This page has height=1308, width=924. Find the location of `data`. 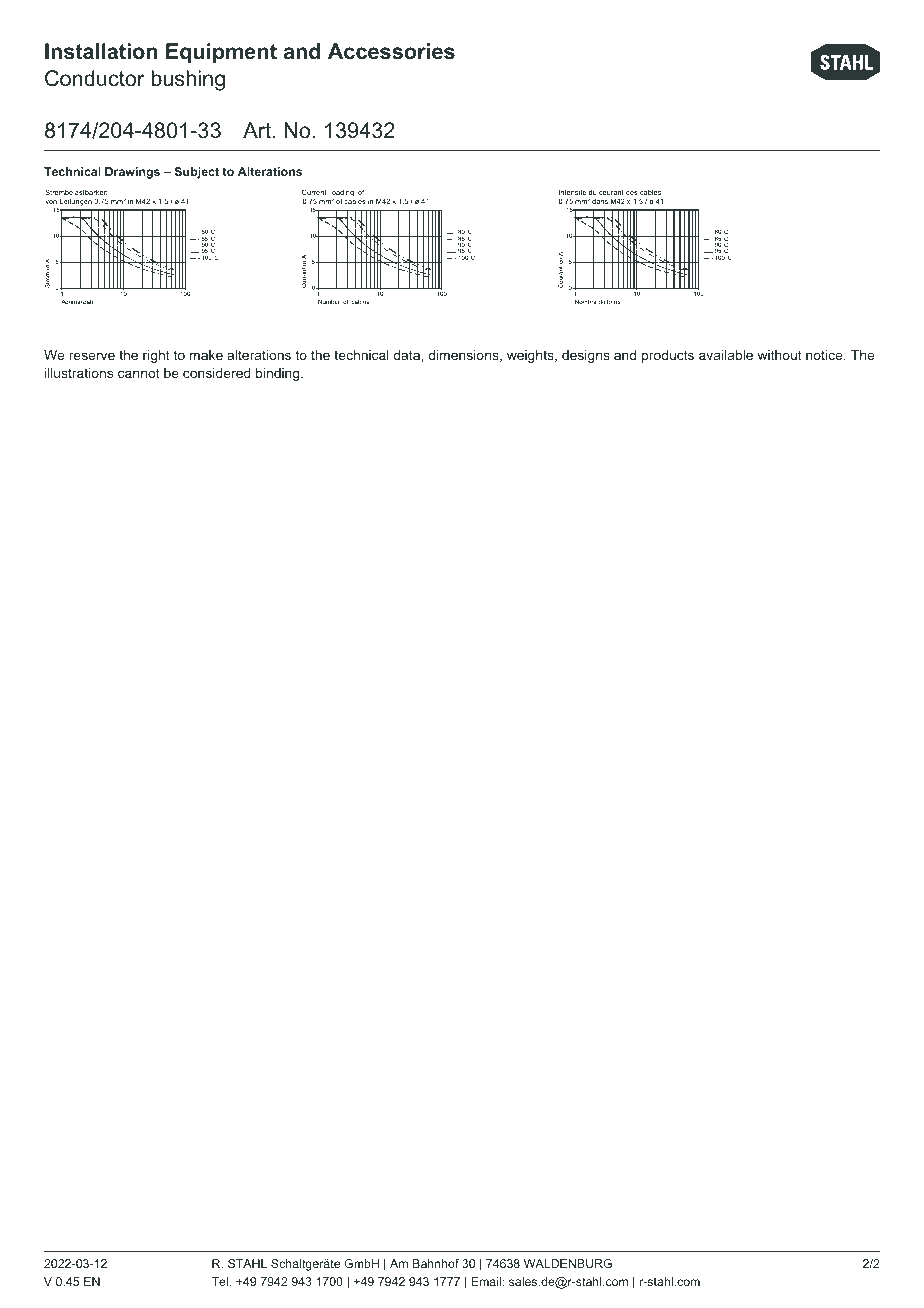

data is located at coordinates (408, 355).
